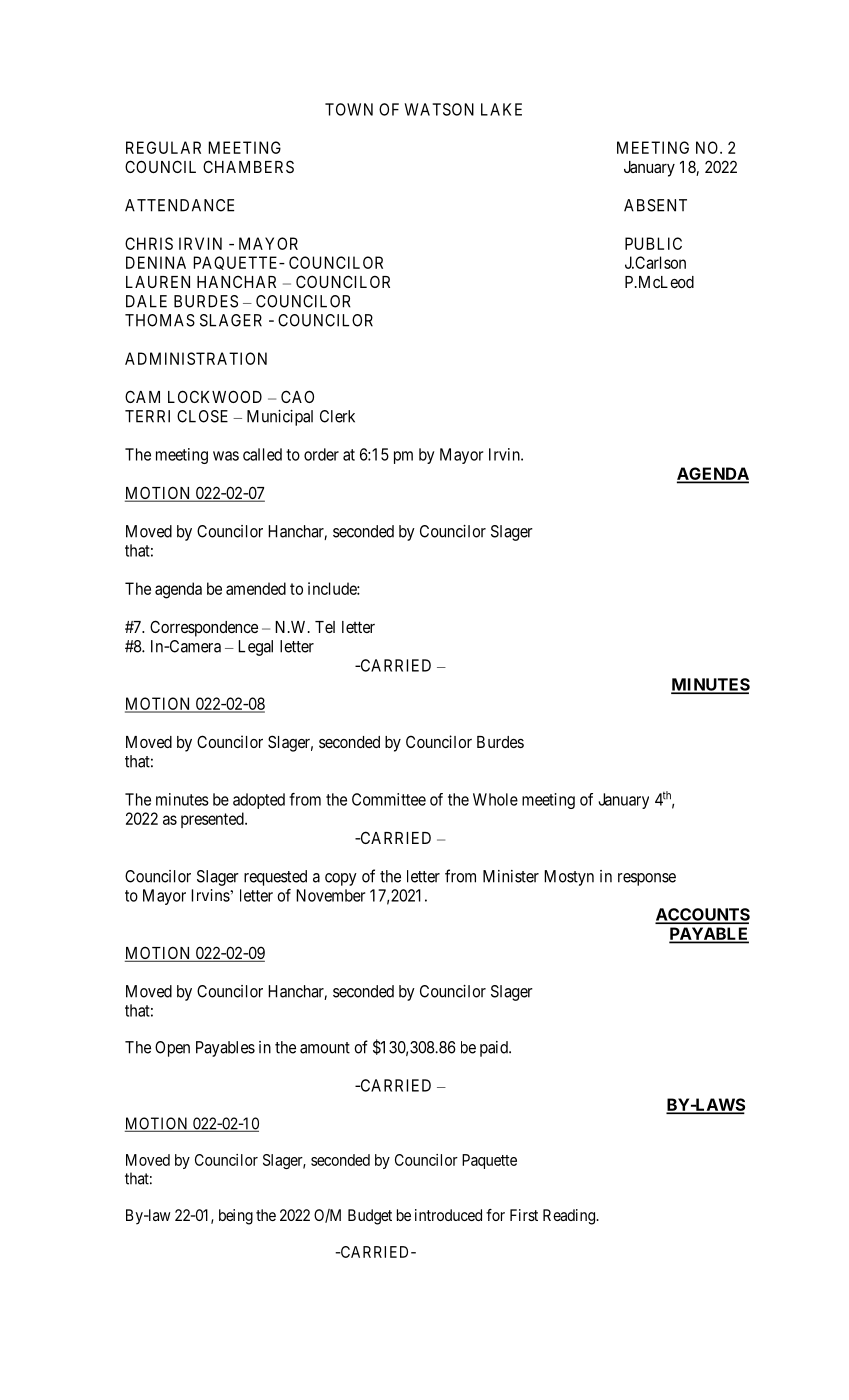  What do you see at coordinates (236, 1217) in the screenshot?
I see `being` at bounding box center [236, 1217].
